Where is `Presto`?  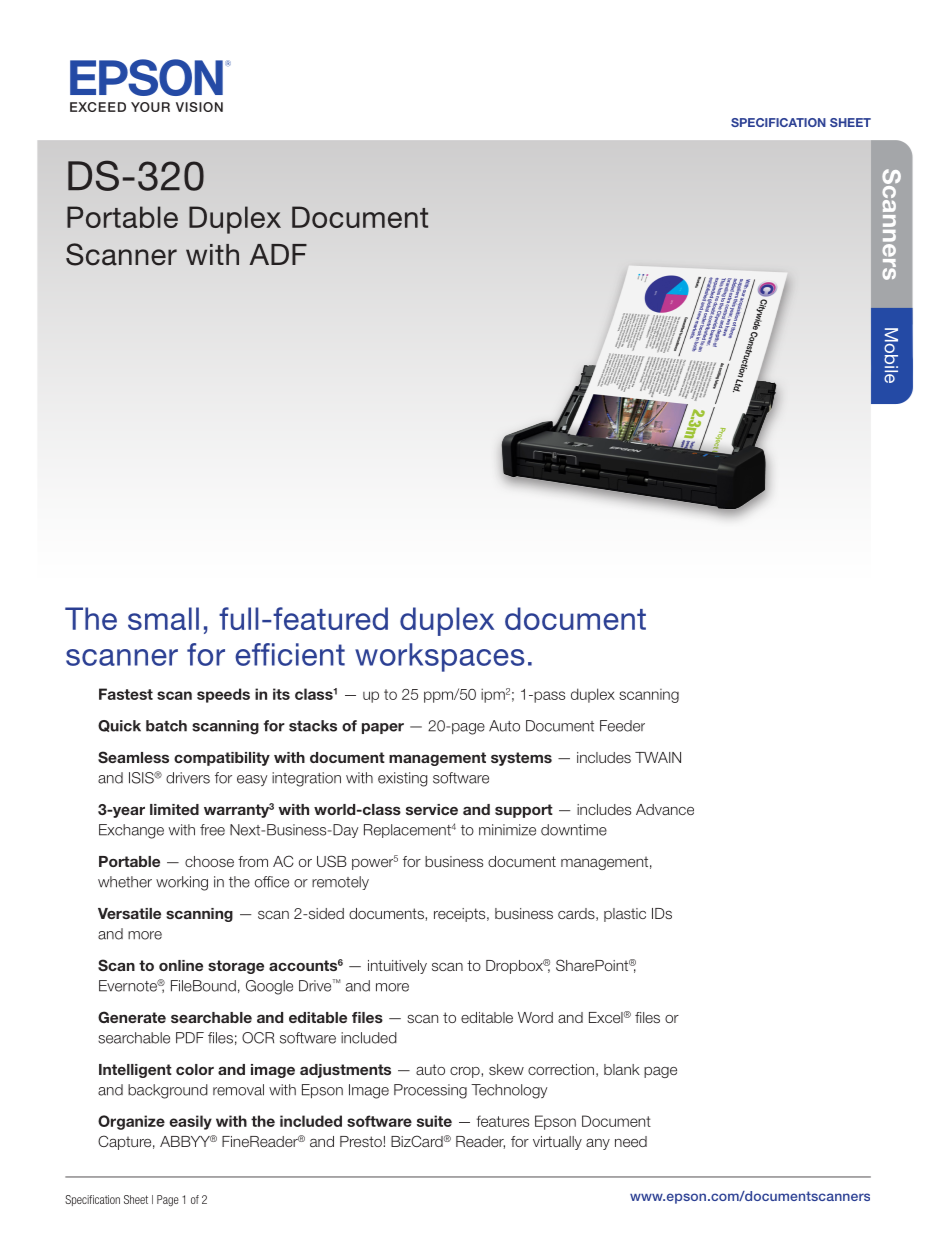
Presto is located at coordinates (362, 1141).
